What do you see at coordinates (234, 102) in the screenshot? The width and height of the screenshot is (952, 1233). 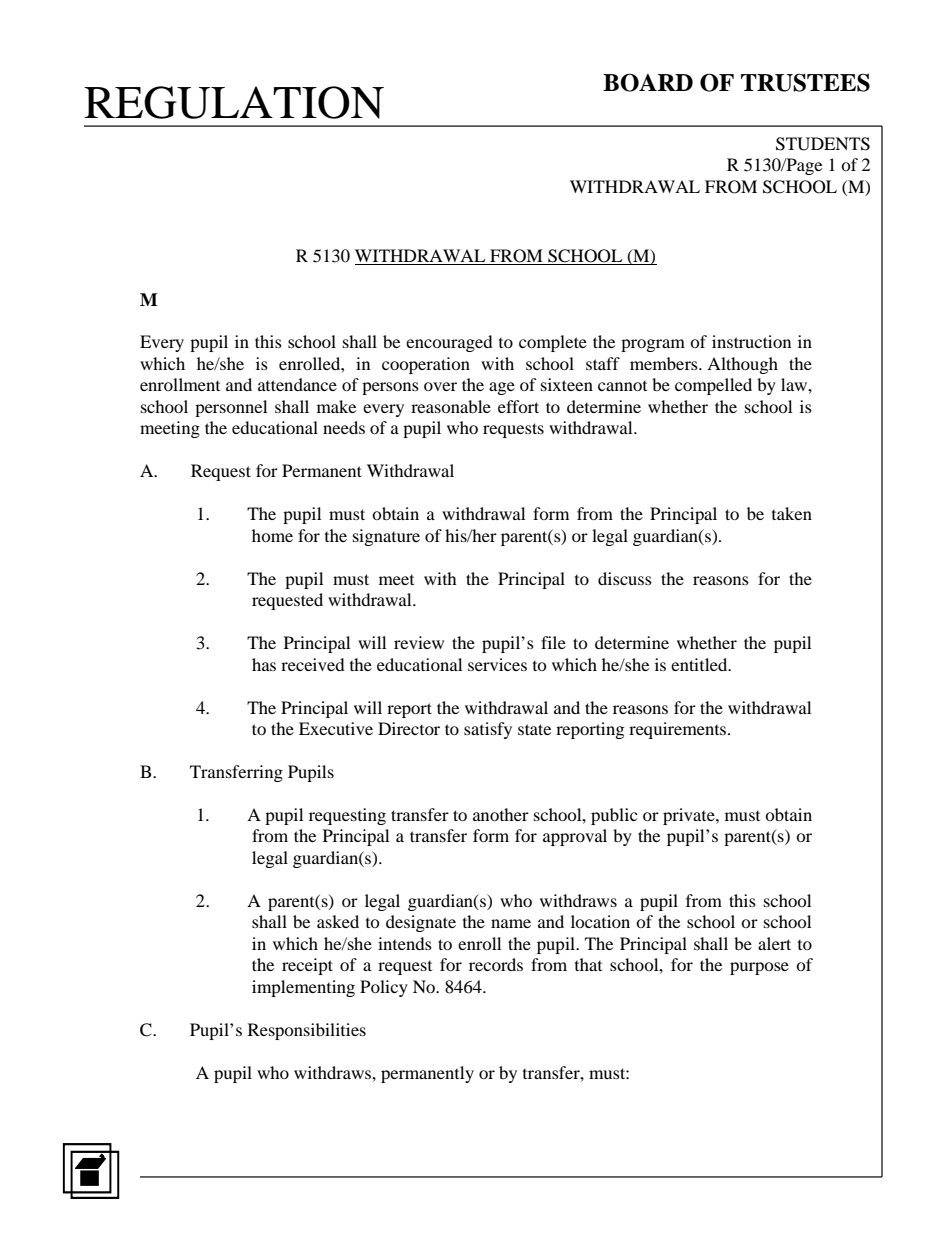 I see `REGULATION` at bounding box center [234, 102].
